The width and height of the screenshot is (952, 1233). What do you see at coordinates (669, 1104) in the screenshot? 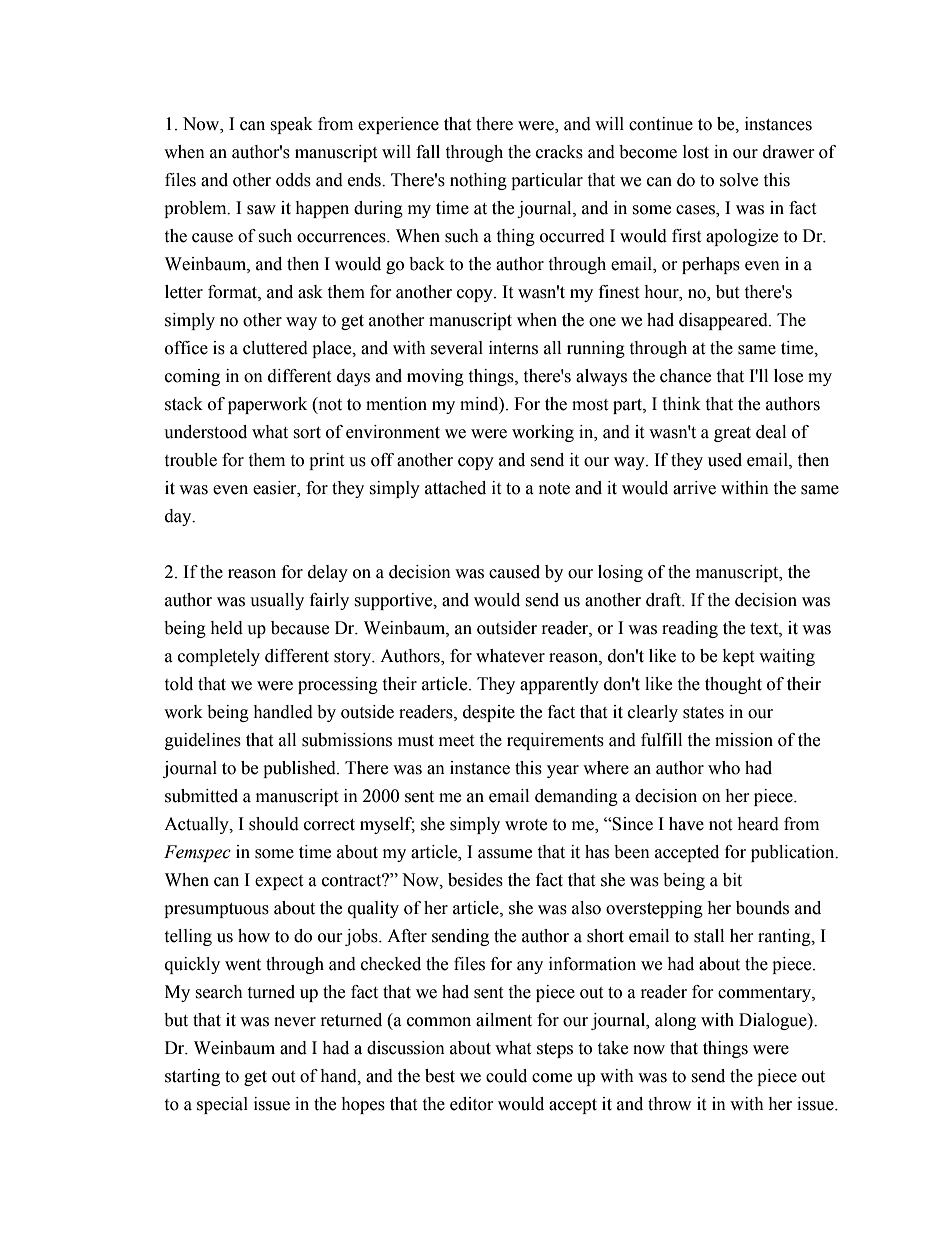
I see `throw` at bounding box center [669, 1104].
